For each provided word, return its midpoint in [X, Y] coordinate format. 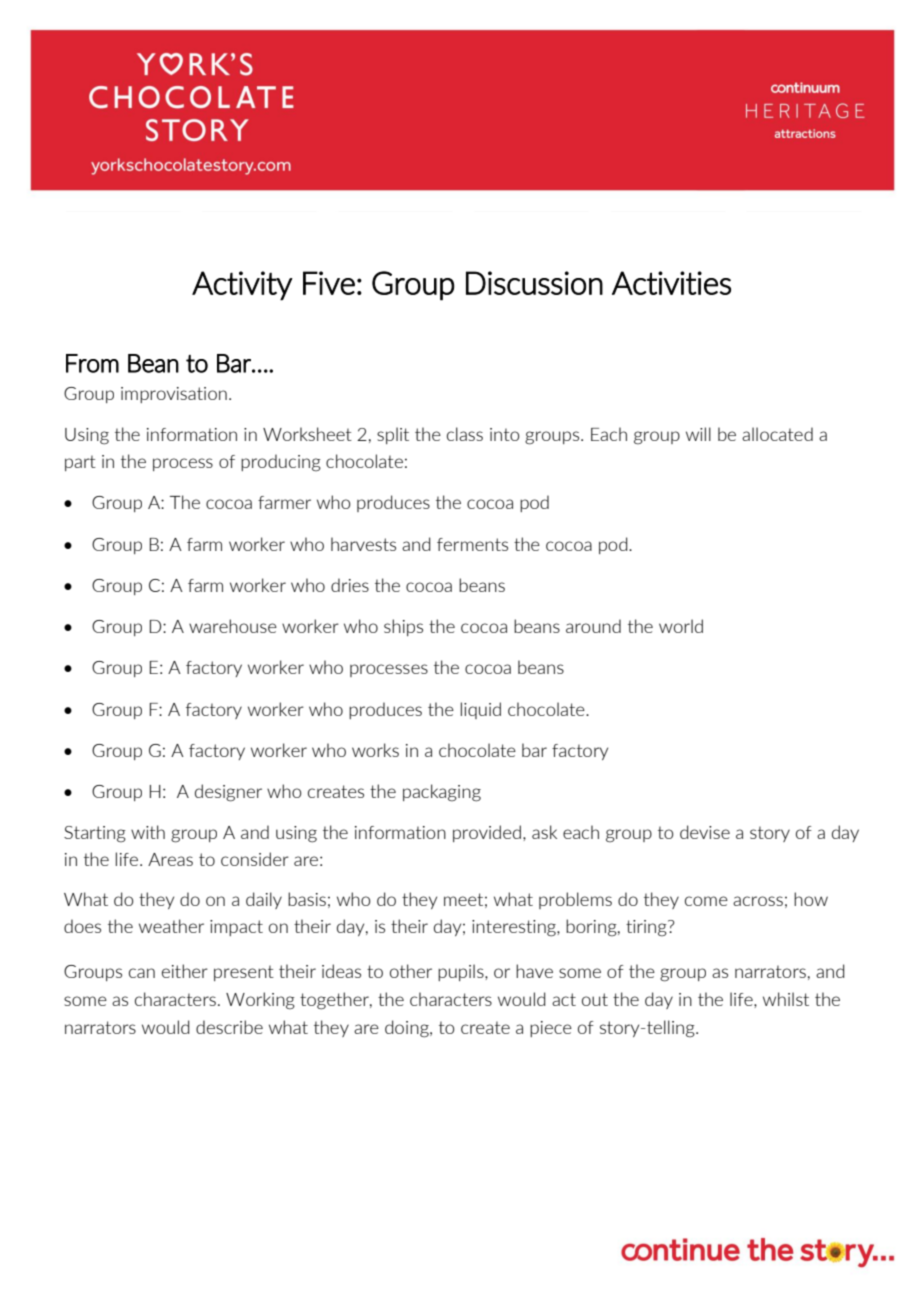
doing [408, 1029]
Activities [671, 283]
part [80, 463]
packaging [442, 793]
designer [228, 793]
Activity [242, 286]
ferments [472, 544]
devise [705, 832]
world [681, 626]
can [142, 973]
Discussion [534, 283]
